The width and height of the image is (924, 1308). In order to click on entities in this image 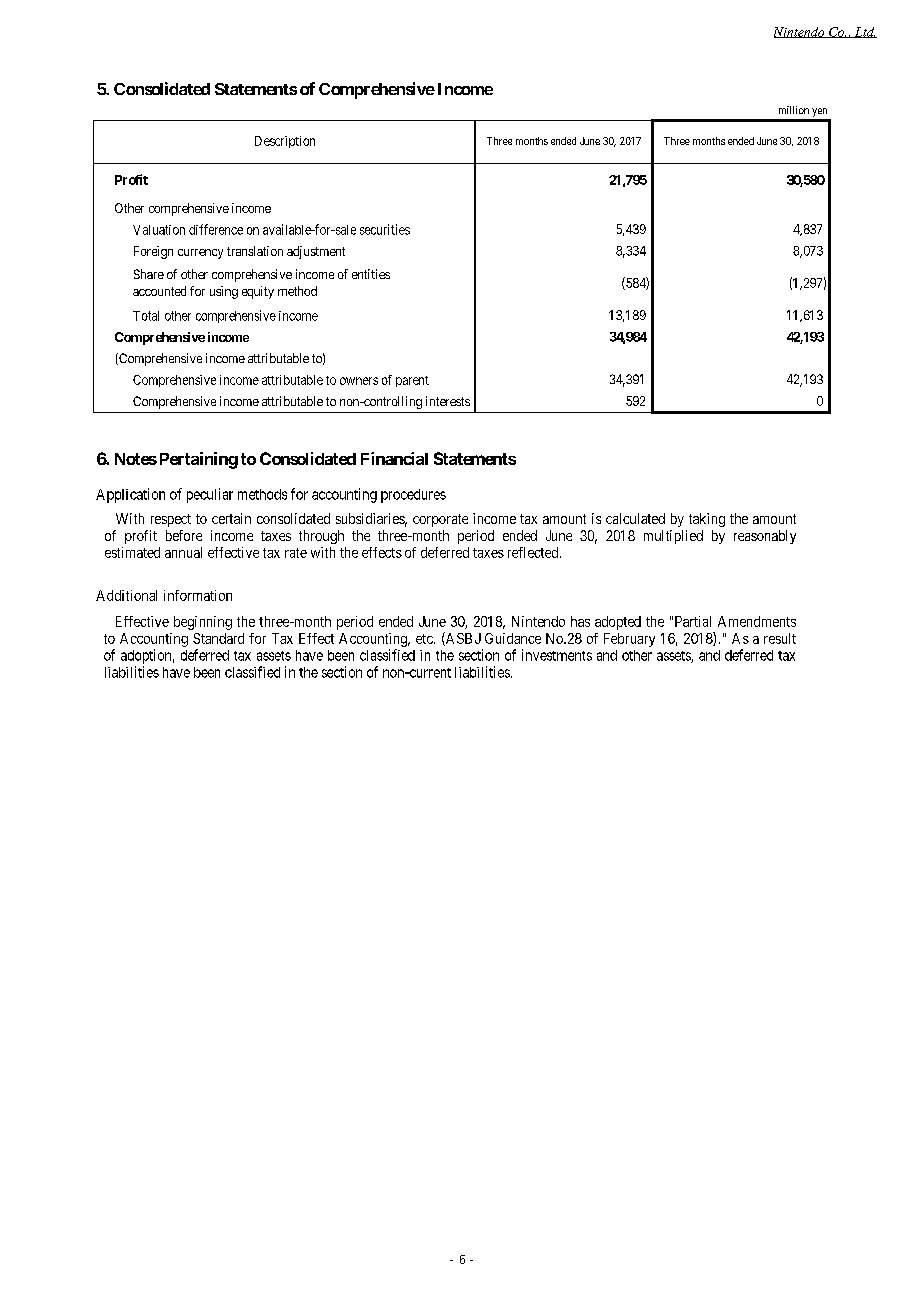, I will do `click(371, 274)`.
